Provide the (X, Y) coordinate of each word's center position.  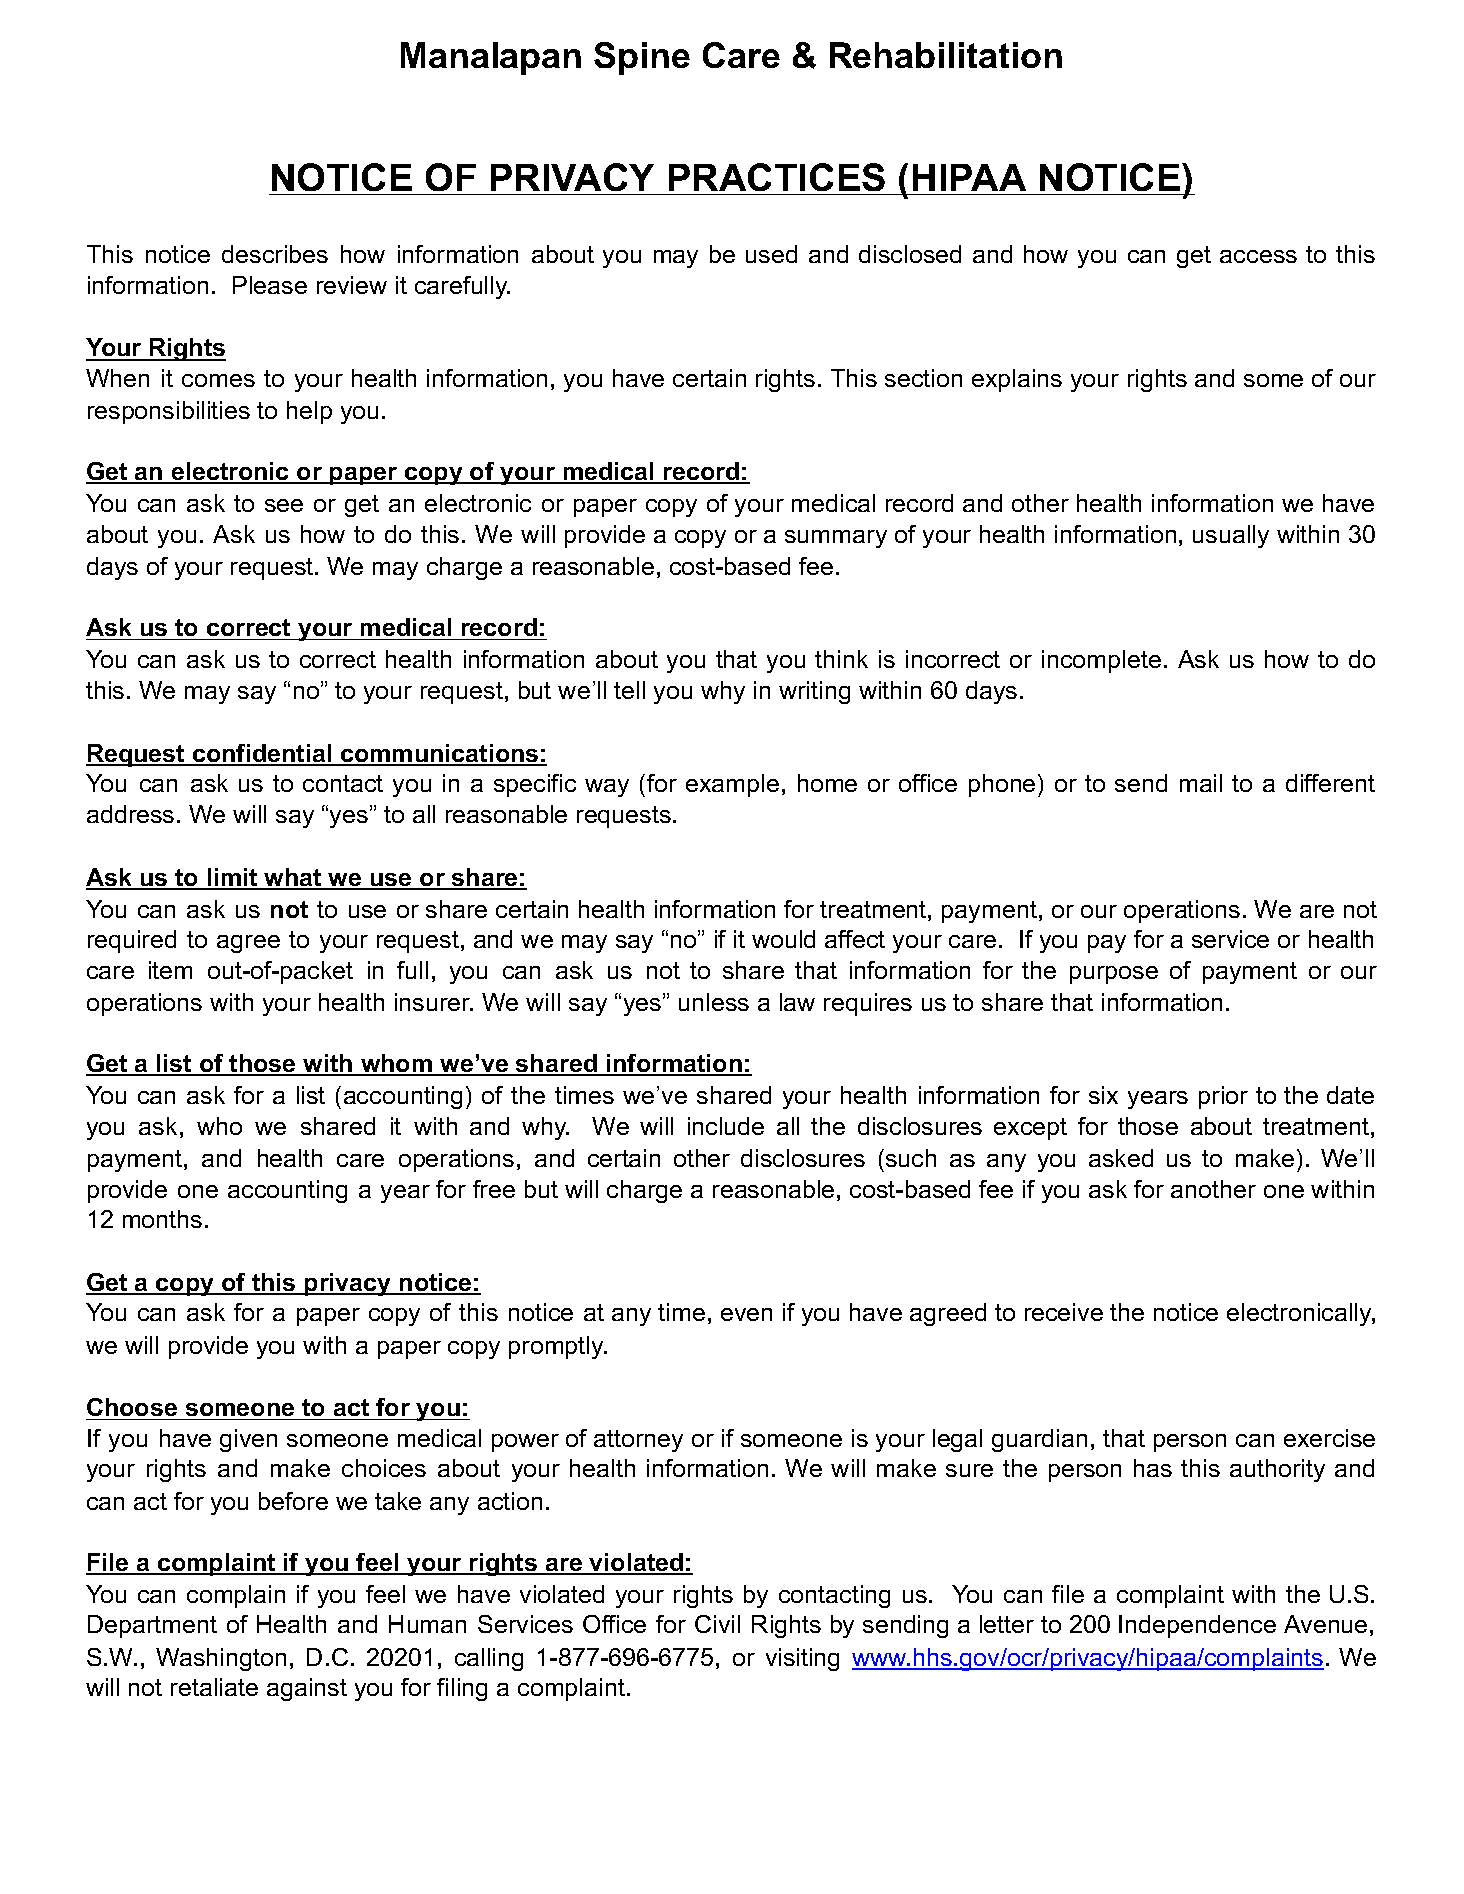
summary (836, 539)
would (783, 939)
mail (1201, 783)
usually (1231, 536)
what (293, 878)
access (1258, 256)
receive (1064, 1312)
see (284, 505)
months (162, 1219)
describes (275, 254)
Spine (642, 58)
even (746, 1314)
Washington (221, 1659)
